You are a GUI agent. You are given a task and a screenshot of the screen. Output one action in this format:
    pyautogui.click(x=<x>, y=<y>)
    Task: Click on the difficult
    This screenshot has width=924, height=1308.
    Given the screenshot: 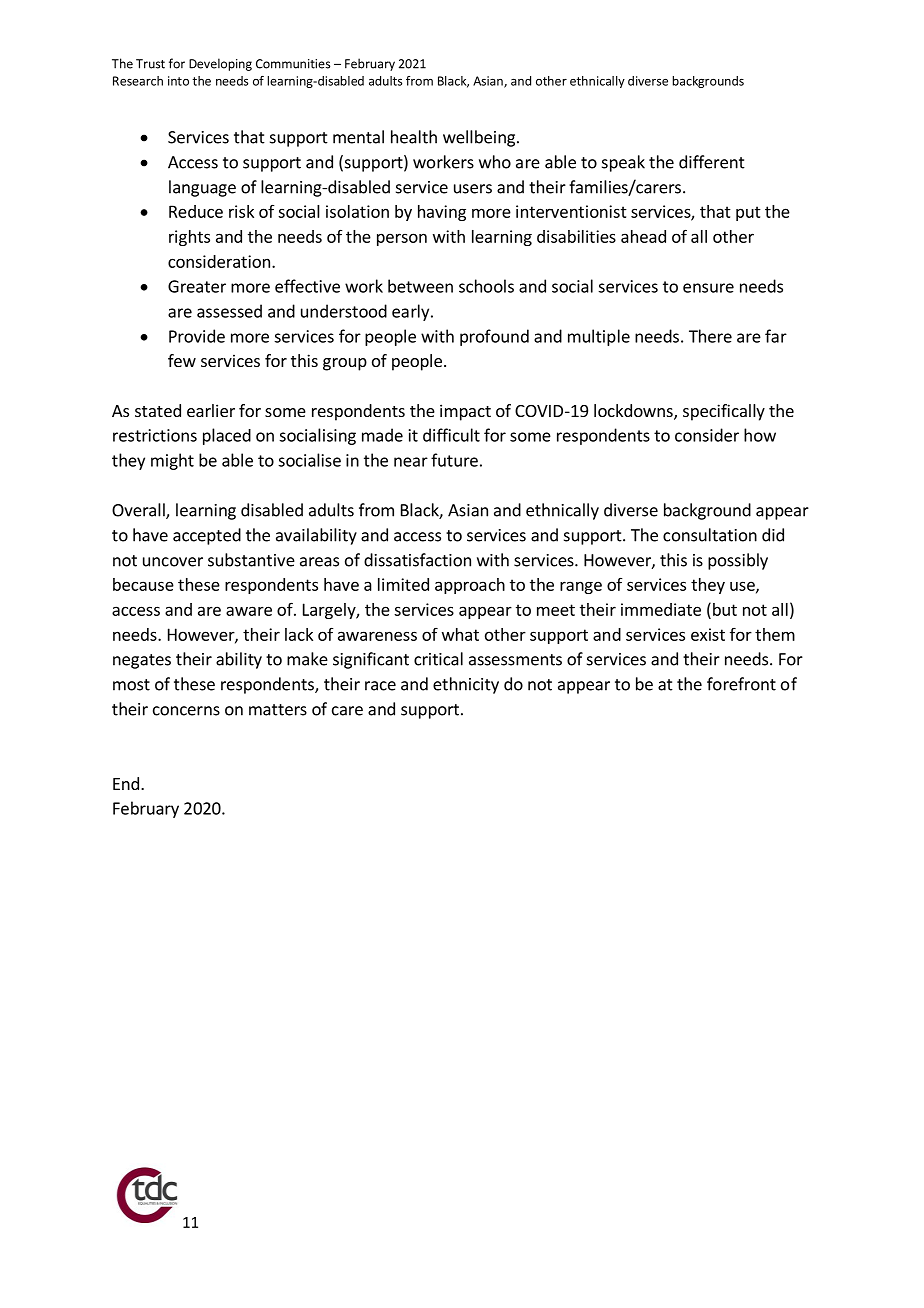 What is the action you would take?
    pyautogui.click(x=451, y=435)
